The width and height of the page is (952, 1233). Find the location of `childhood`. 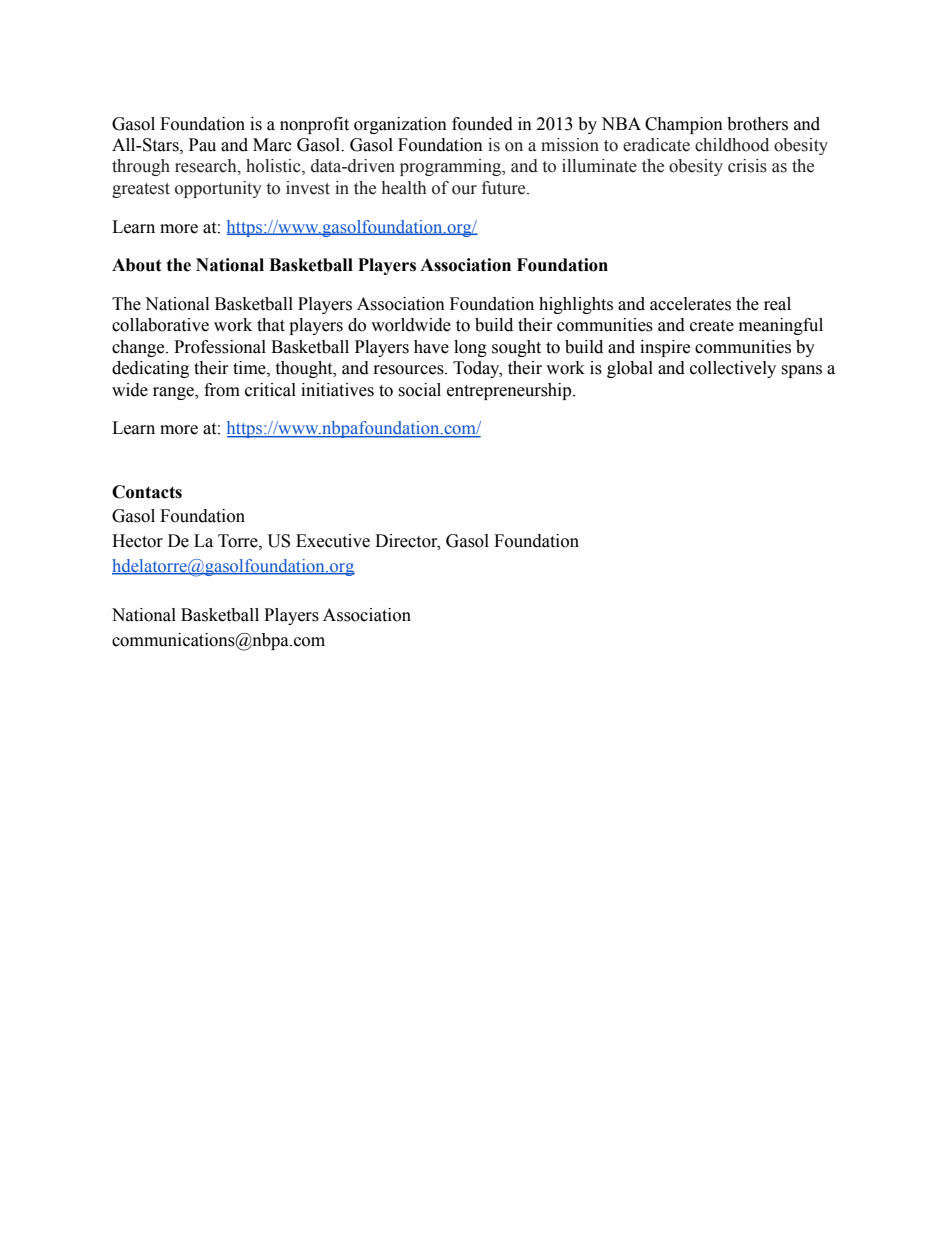

childhood is located at coordinates (732, 145).
